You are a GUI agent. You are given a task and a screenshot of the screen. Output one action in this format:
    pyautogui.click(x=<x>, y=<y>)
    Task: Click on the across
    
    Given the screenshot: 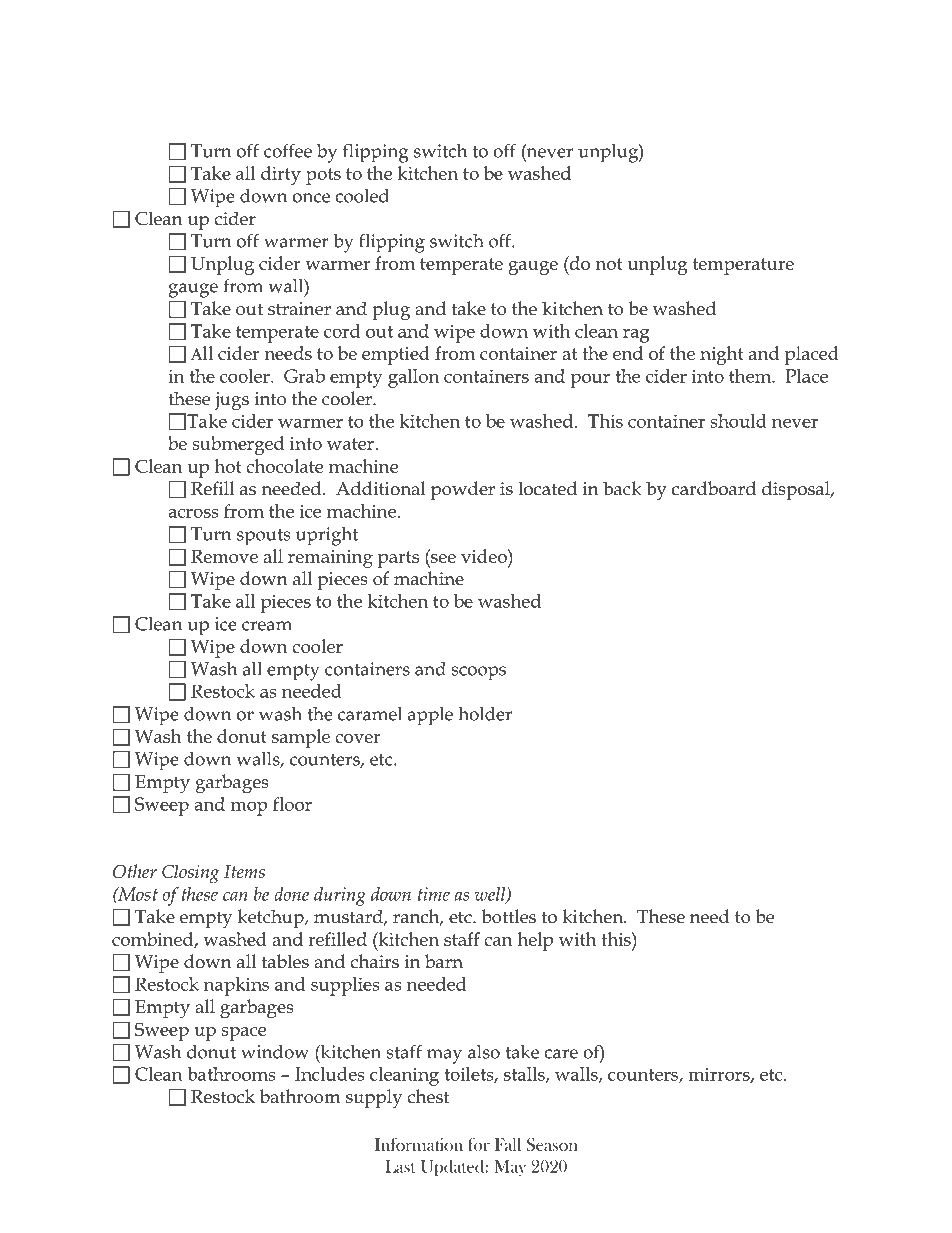 What is the action you would take?
    pyautogui.click(x=193, y=513)
